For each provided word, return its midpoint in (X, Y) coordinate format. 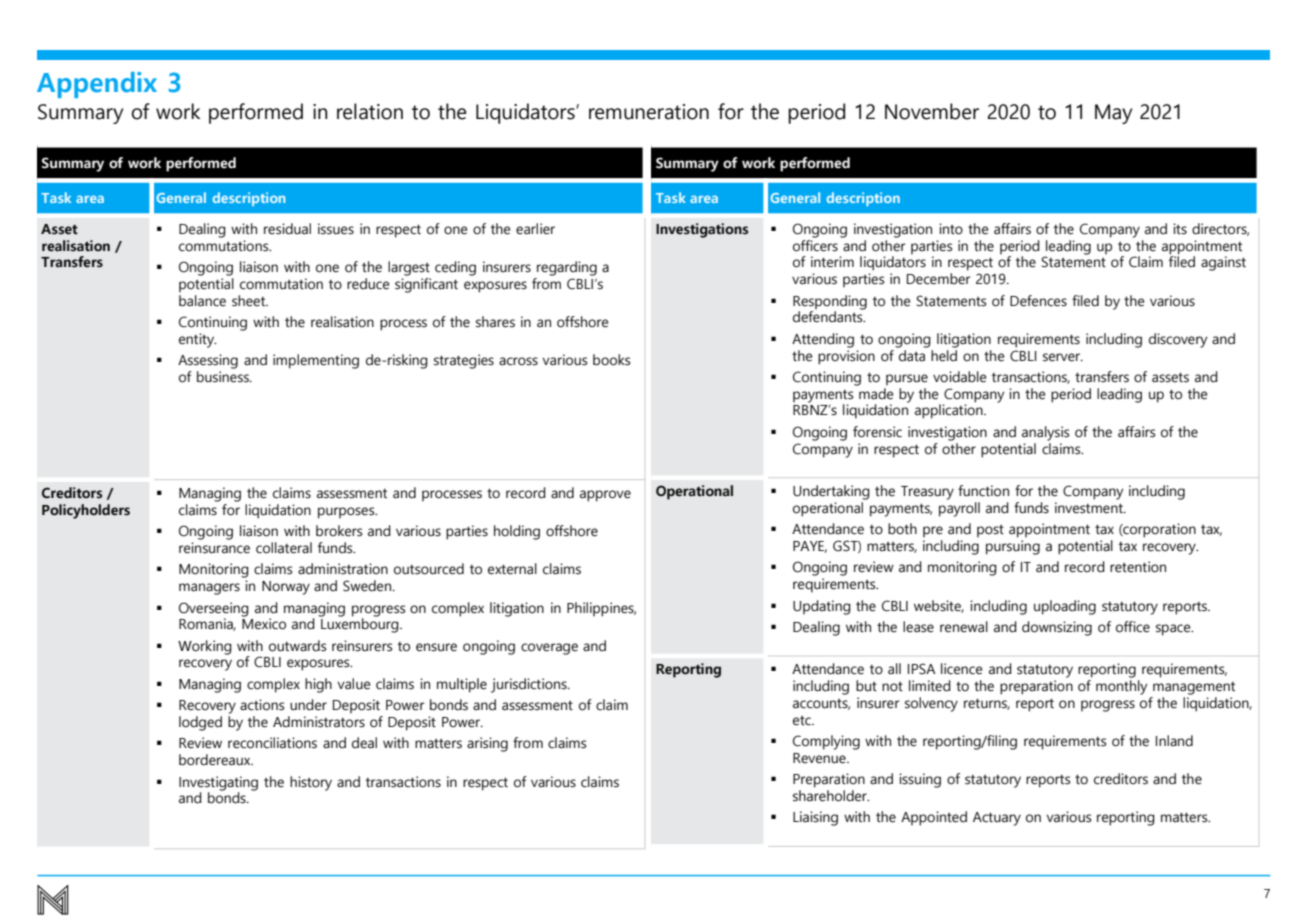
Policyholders (86, 511)
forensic (877, 432)
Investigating (218, 783)
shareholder (831, 796)
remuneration (649, 112)
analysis (1045, 433)
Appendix (97, 85)
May (1113, 114)
